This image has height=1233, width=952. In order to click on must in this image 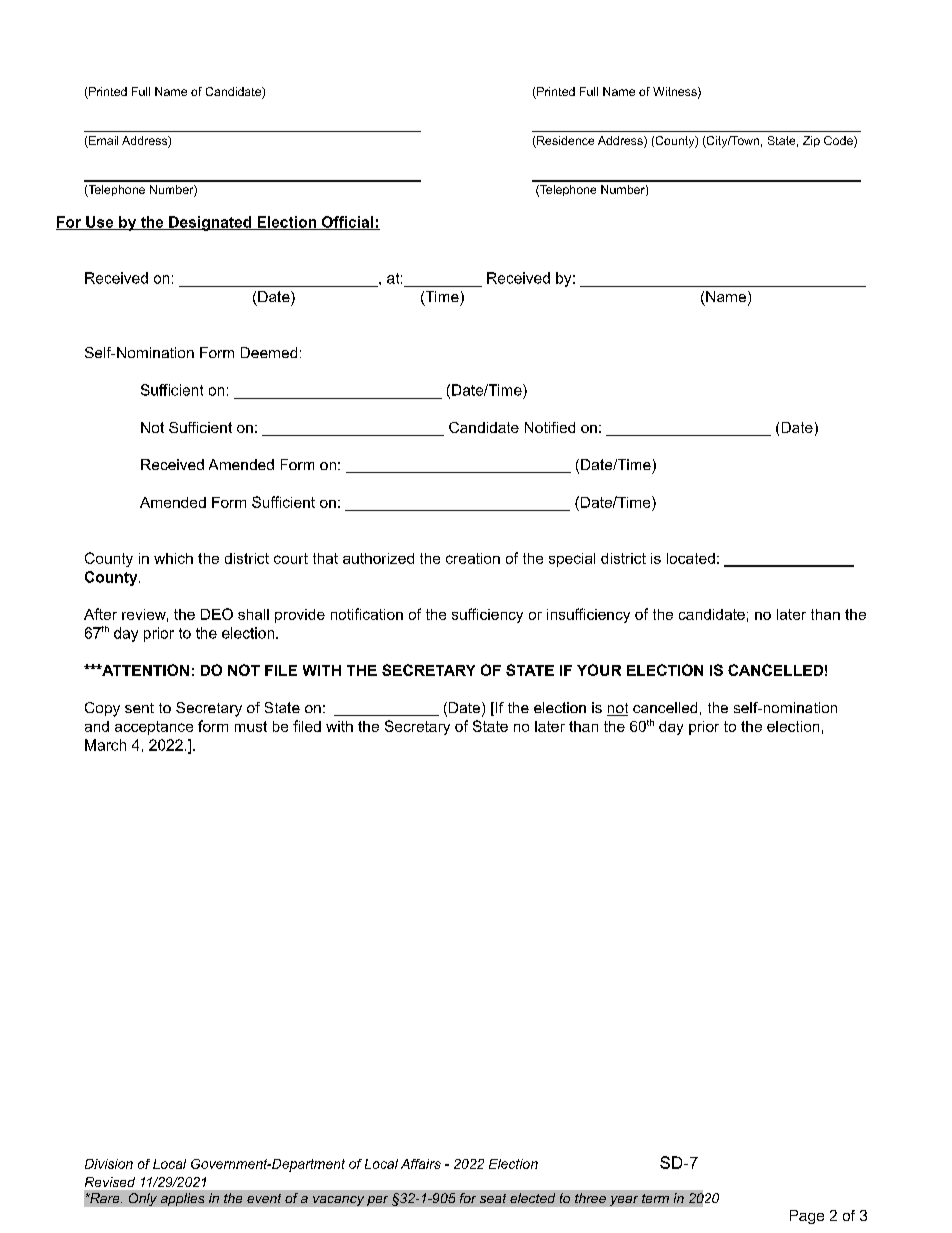, I will do `click(251, 726)`.
